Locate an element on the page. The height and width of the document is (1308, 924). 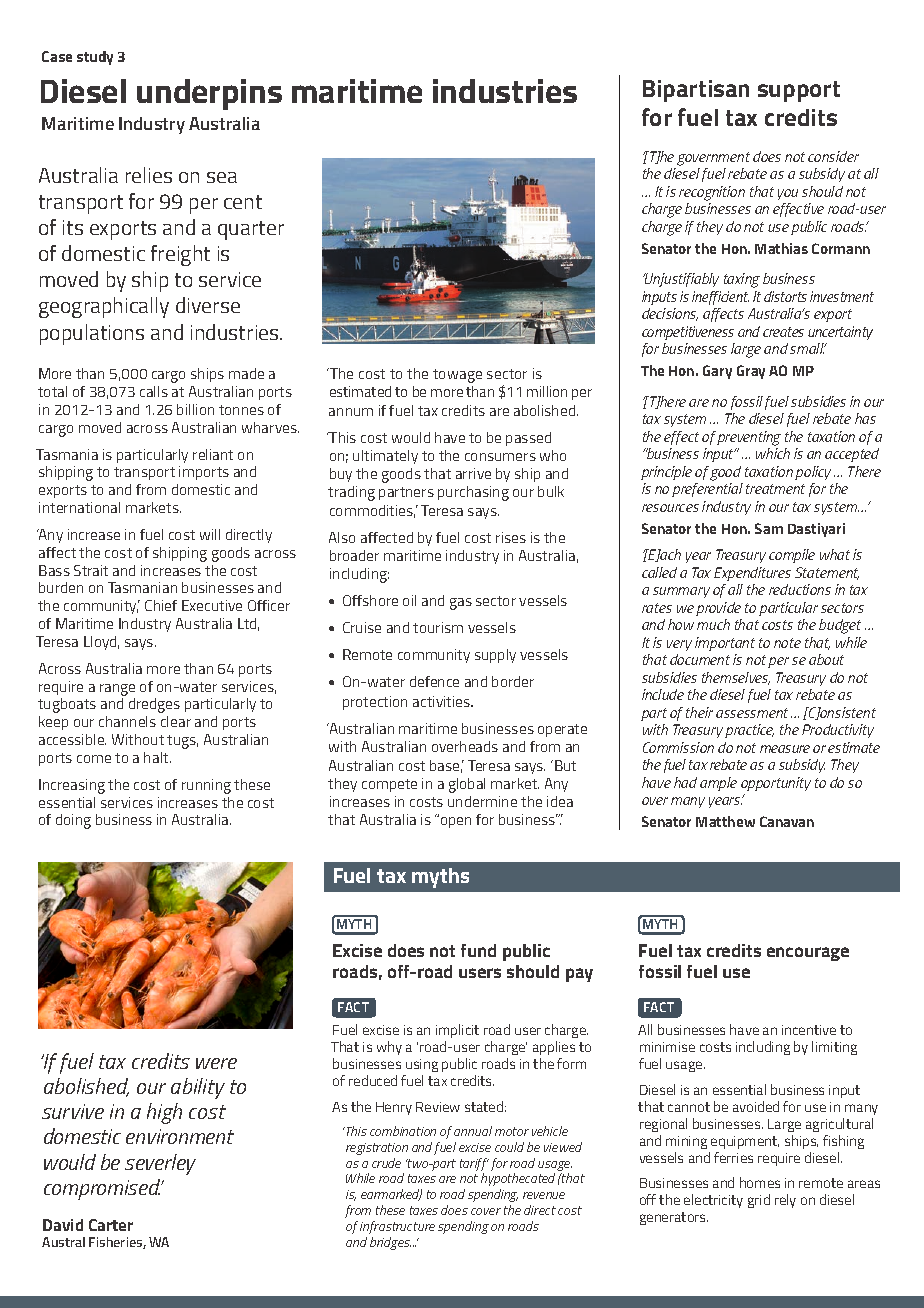
will is located at coordinates (210, 534).
